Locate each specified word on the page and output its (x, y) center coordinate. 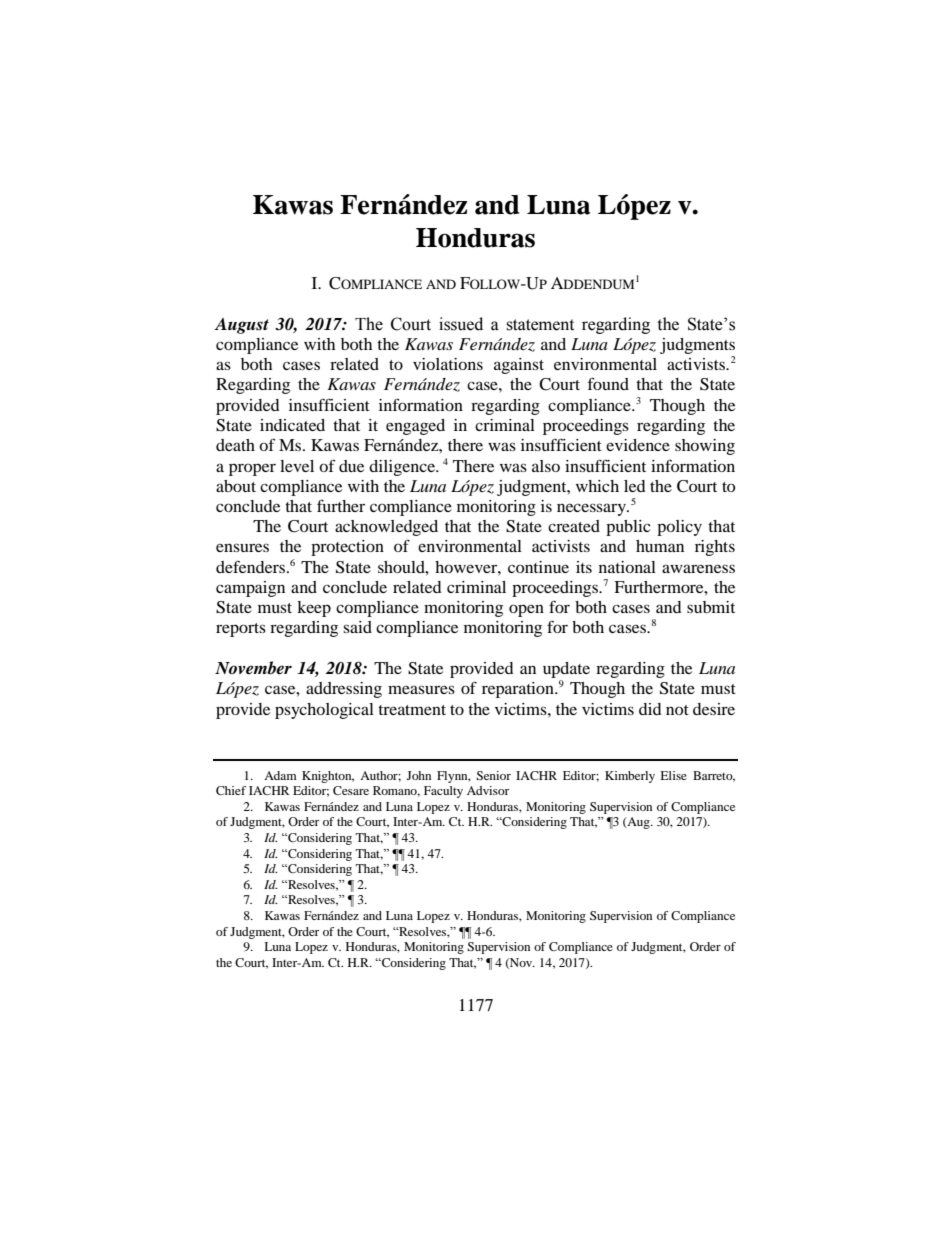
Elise (673, 775)
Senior (493, 775)
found (608, 383)
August (241, 326)
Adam (280, 775)
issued (461, 324)
